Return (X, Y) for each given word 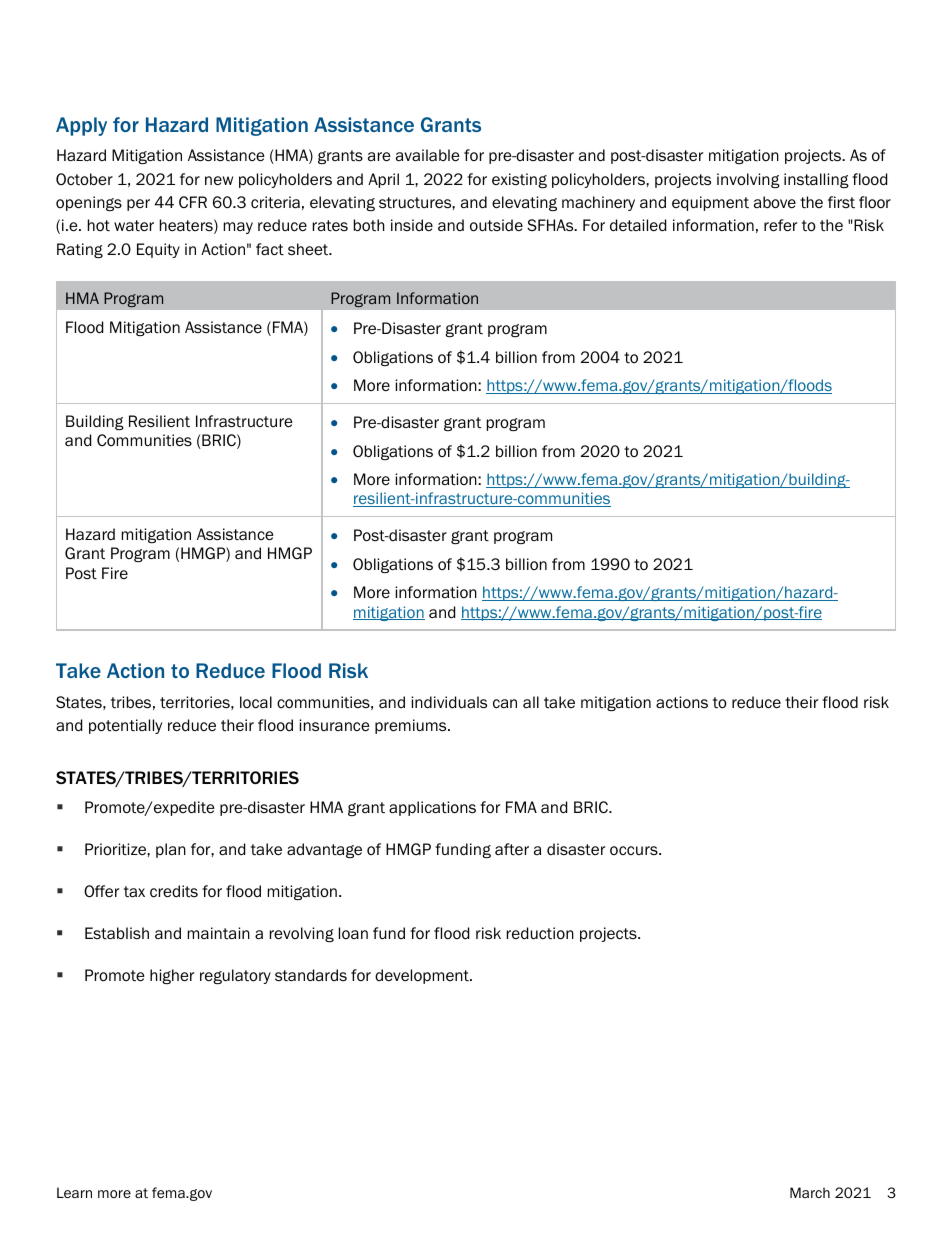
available (428, 155)
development (423, 976)
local (256, 702)
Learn (74, 1193)
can (505, 703)
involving (748, 180)
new (219, 180)
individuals (449, 702)
